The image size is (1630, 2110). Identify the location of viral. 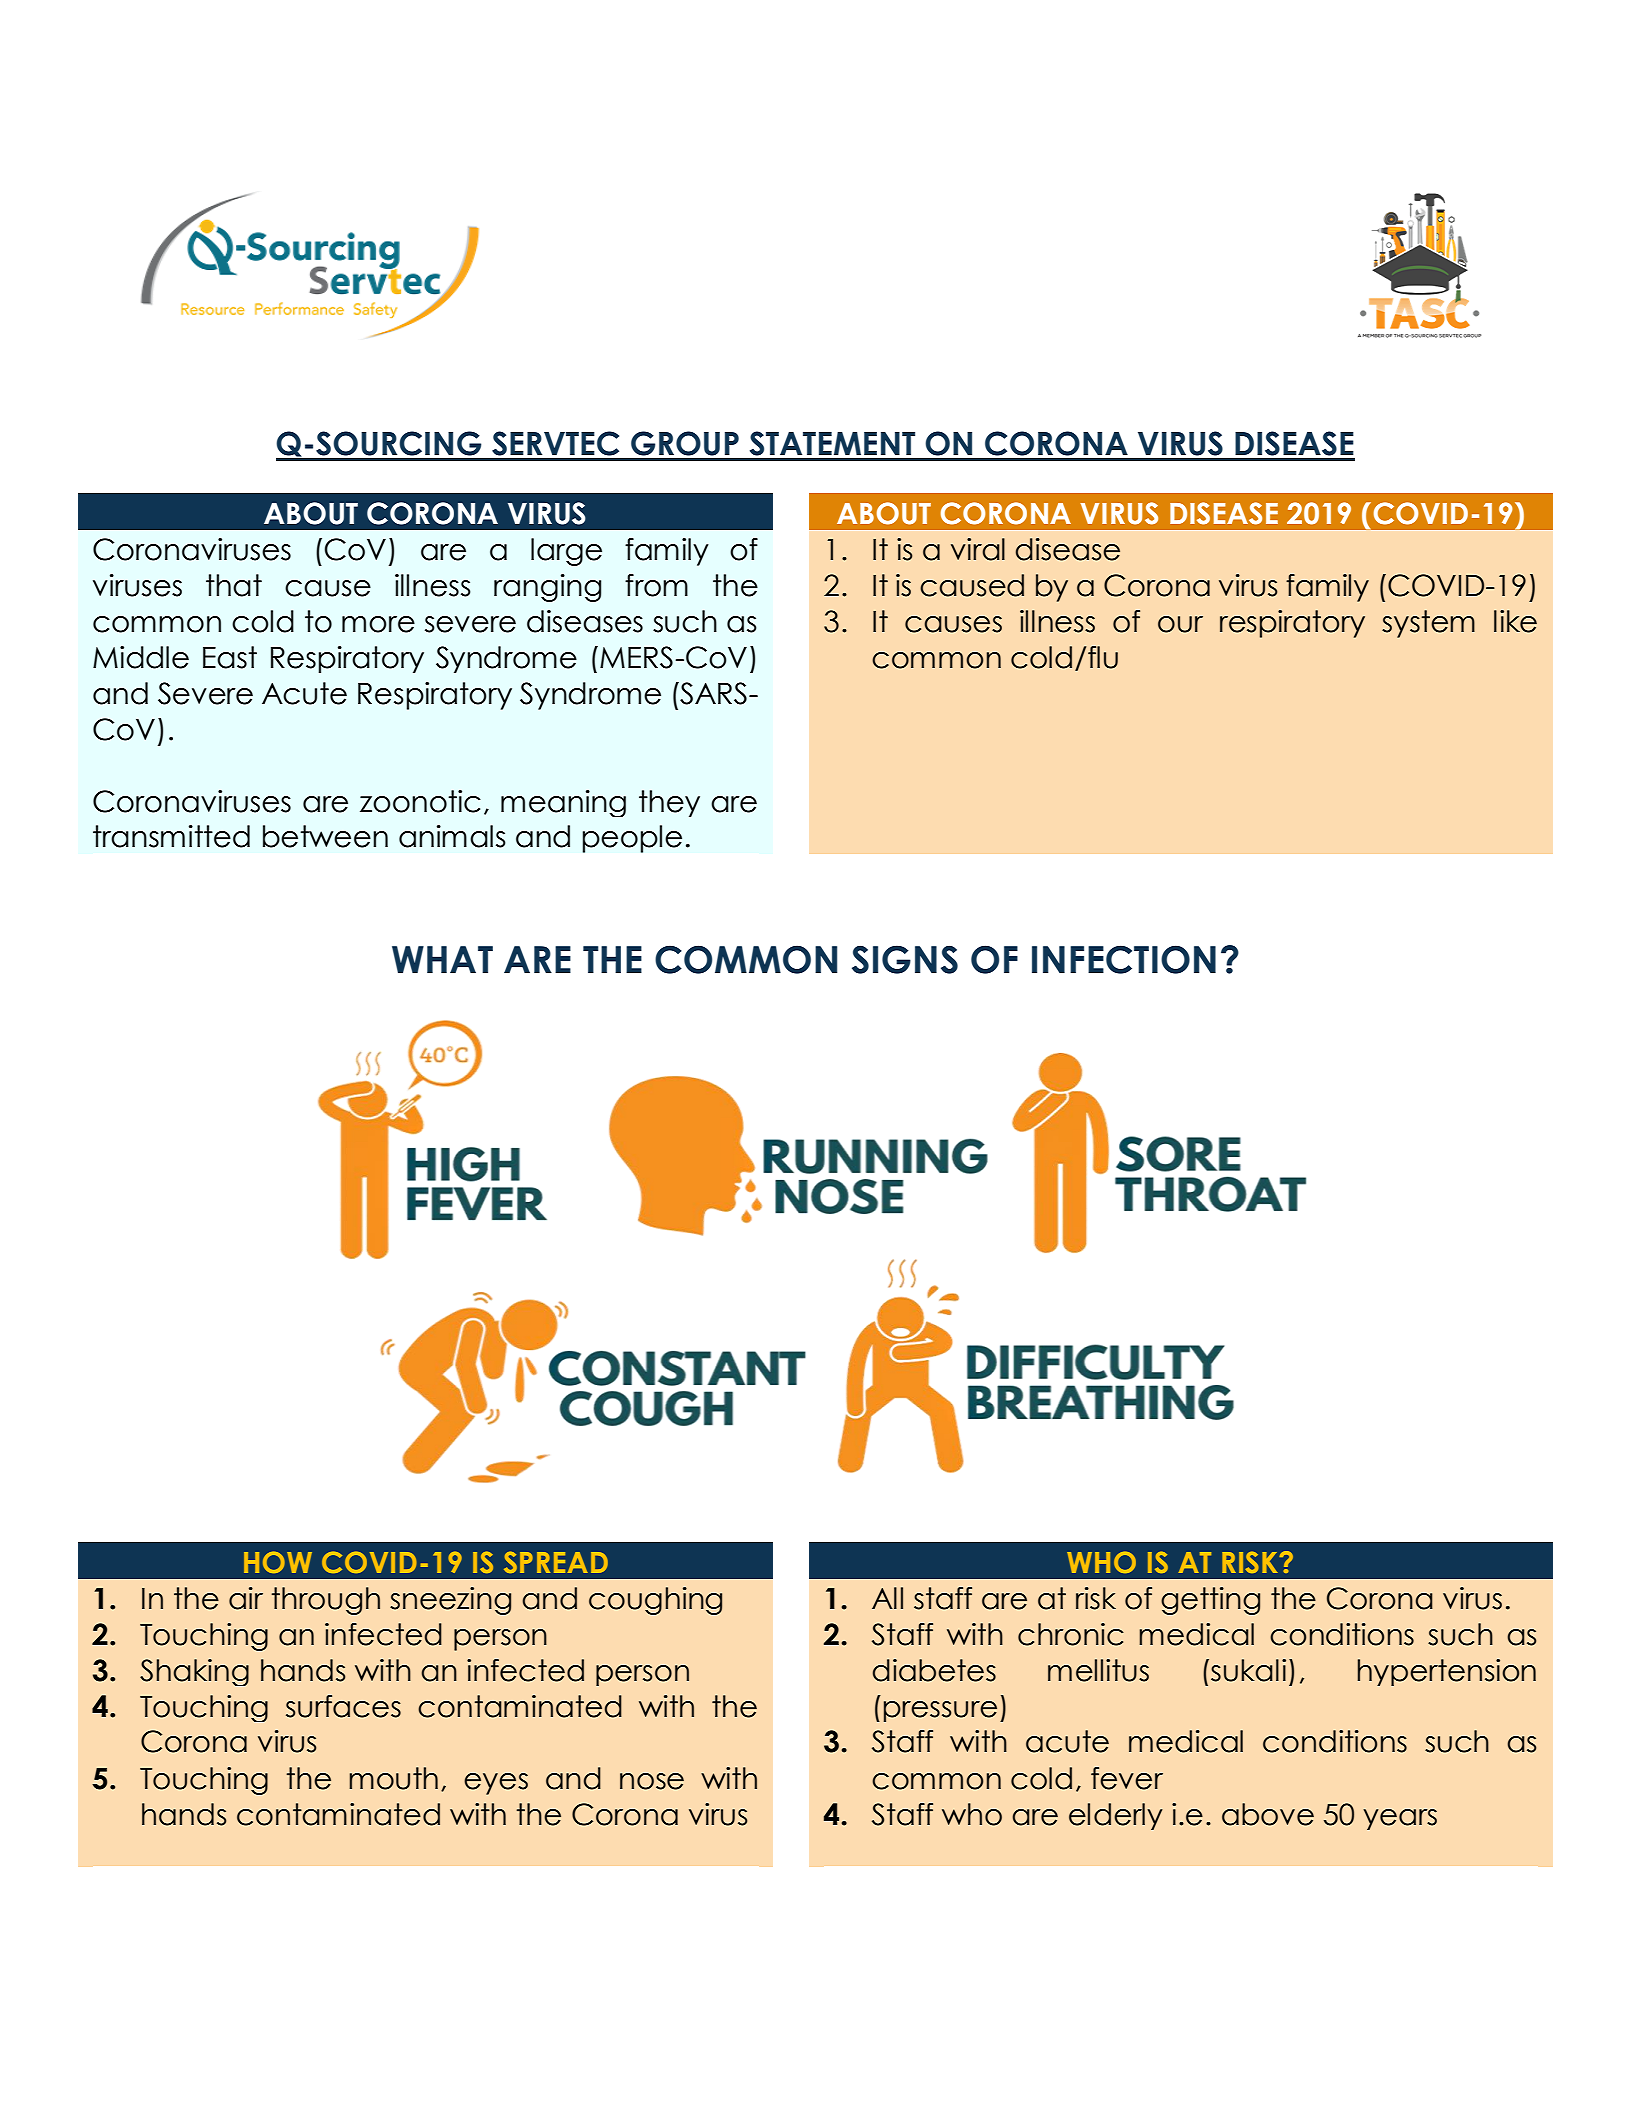
(978, 549).
